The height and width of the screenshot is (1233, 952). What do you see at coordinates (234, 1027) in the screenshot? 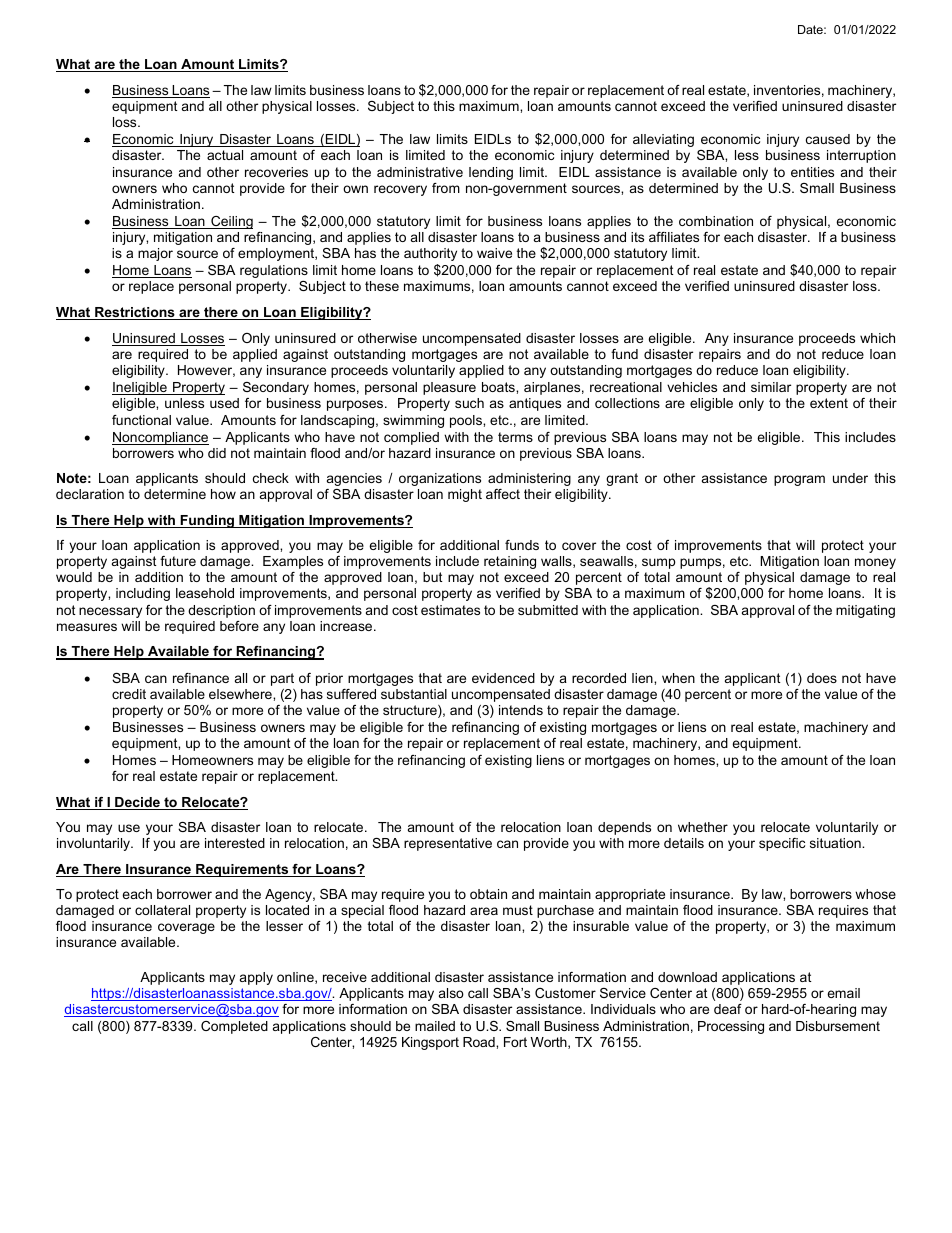
I see `Completed` at bounding box center [234, 1027].
